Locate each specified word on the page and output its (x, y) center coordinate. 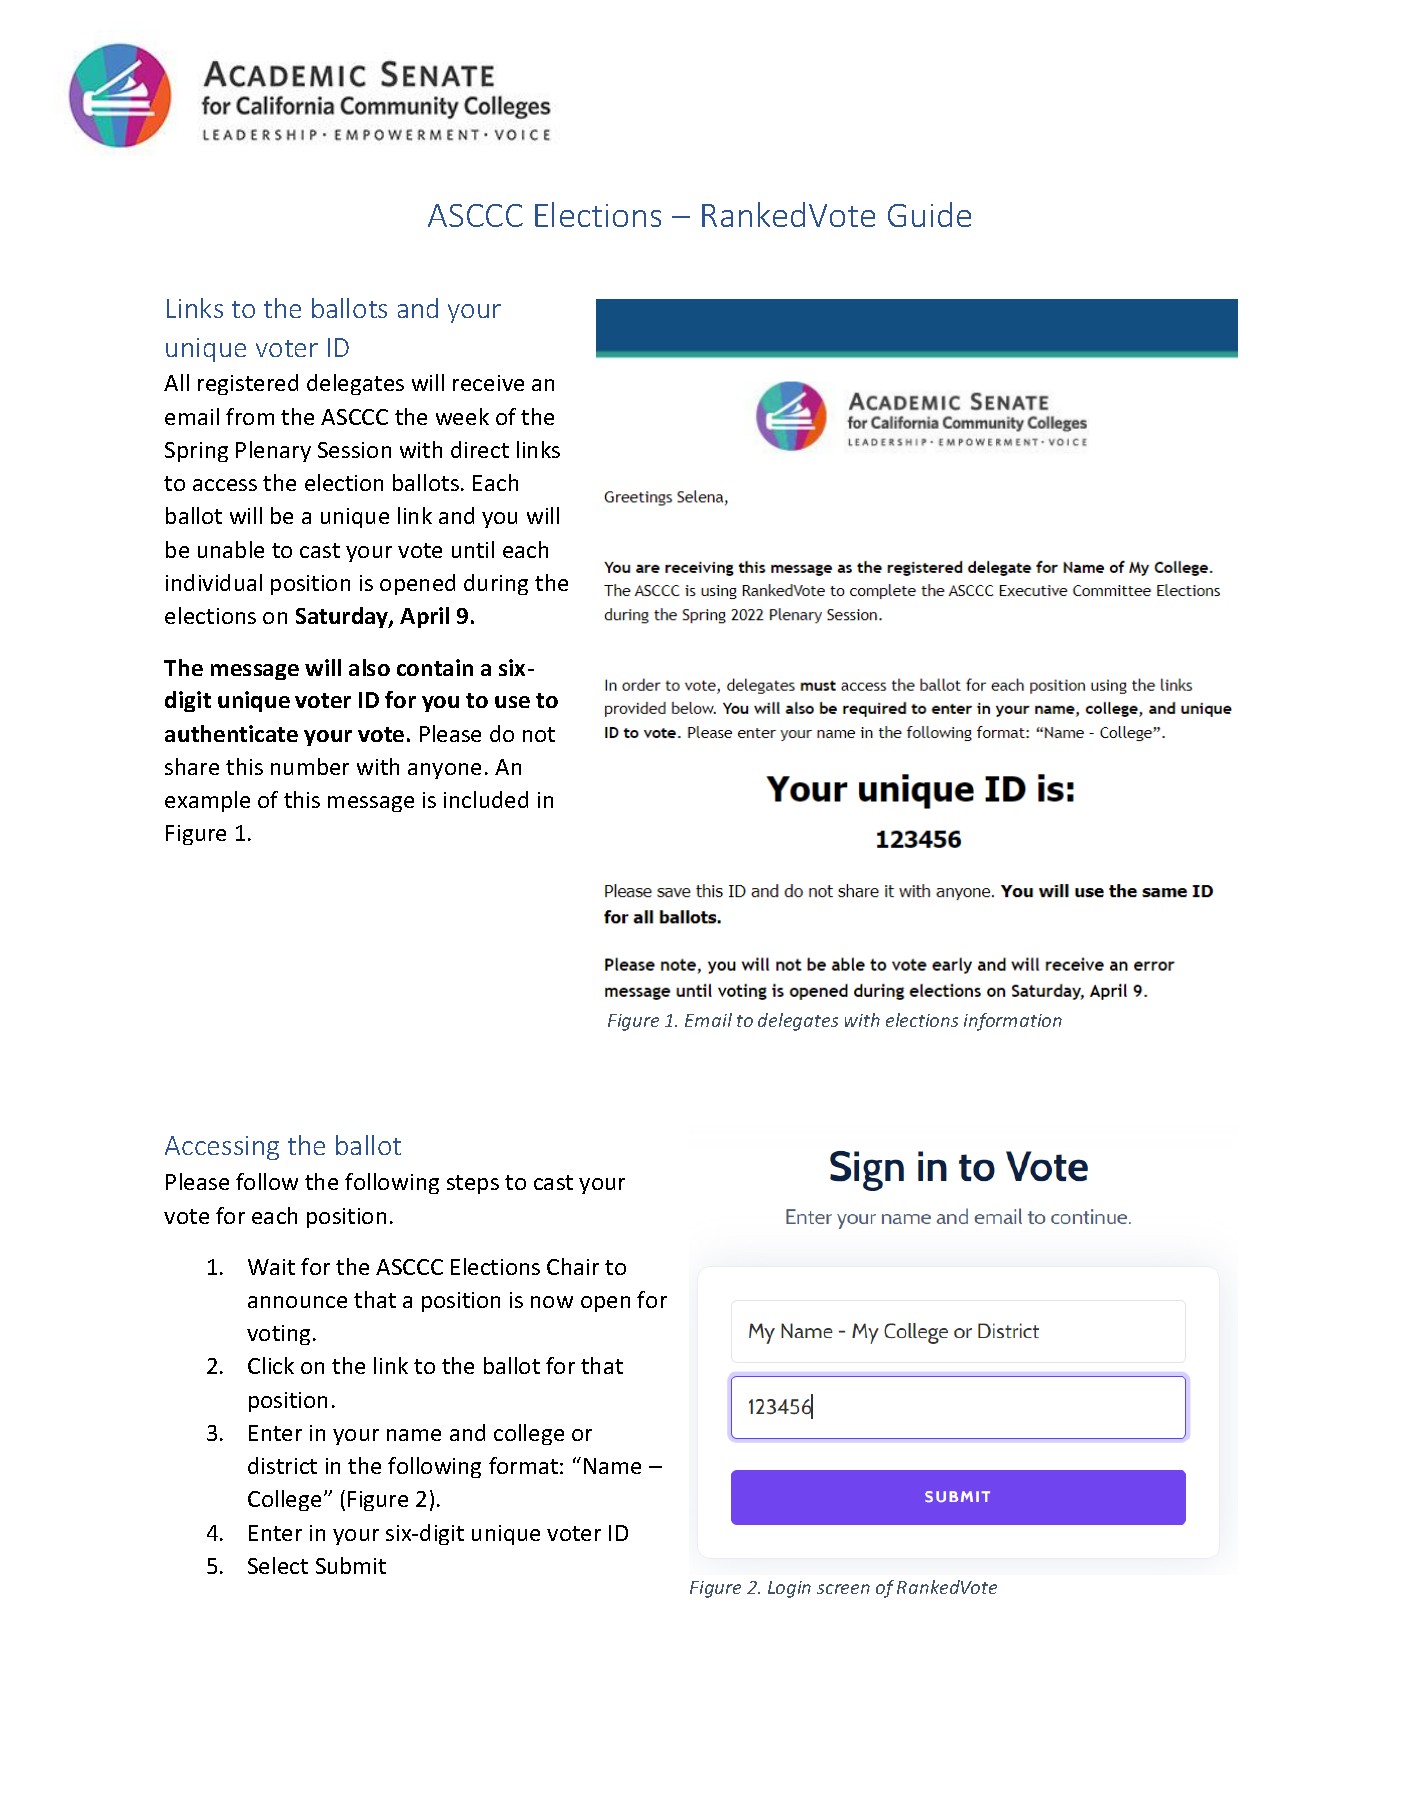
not (539, 734)
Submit (351, 1565)
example (207, 801)
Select (278, 1565)
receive (488, 383)
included (486, 799)
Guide (929, 214)
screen (843, 1589)
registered (248, 384)
